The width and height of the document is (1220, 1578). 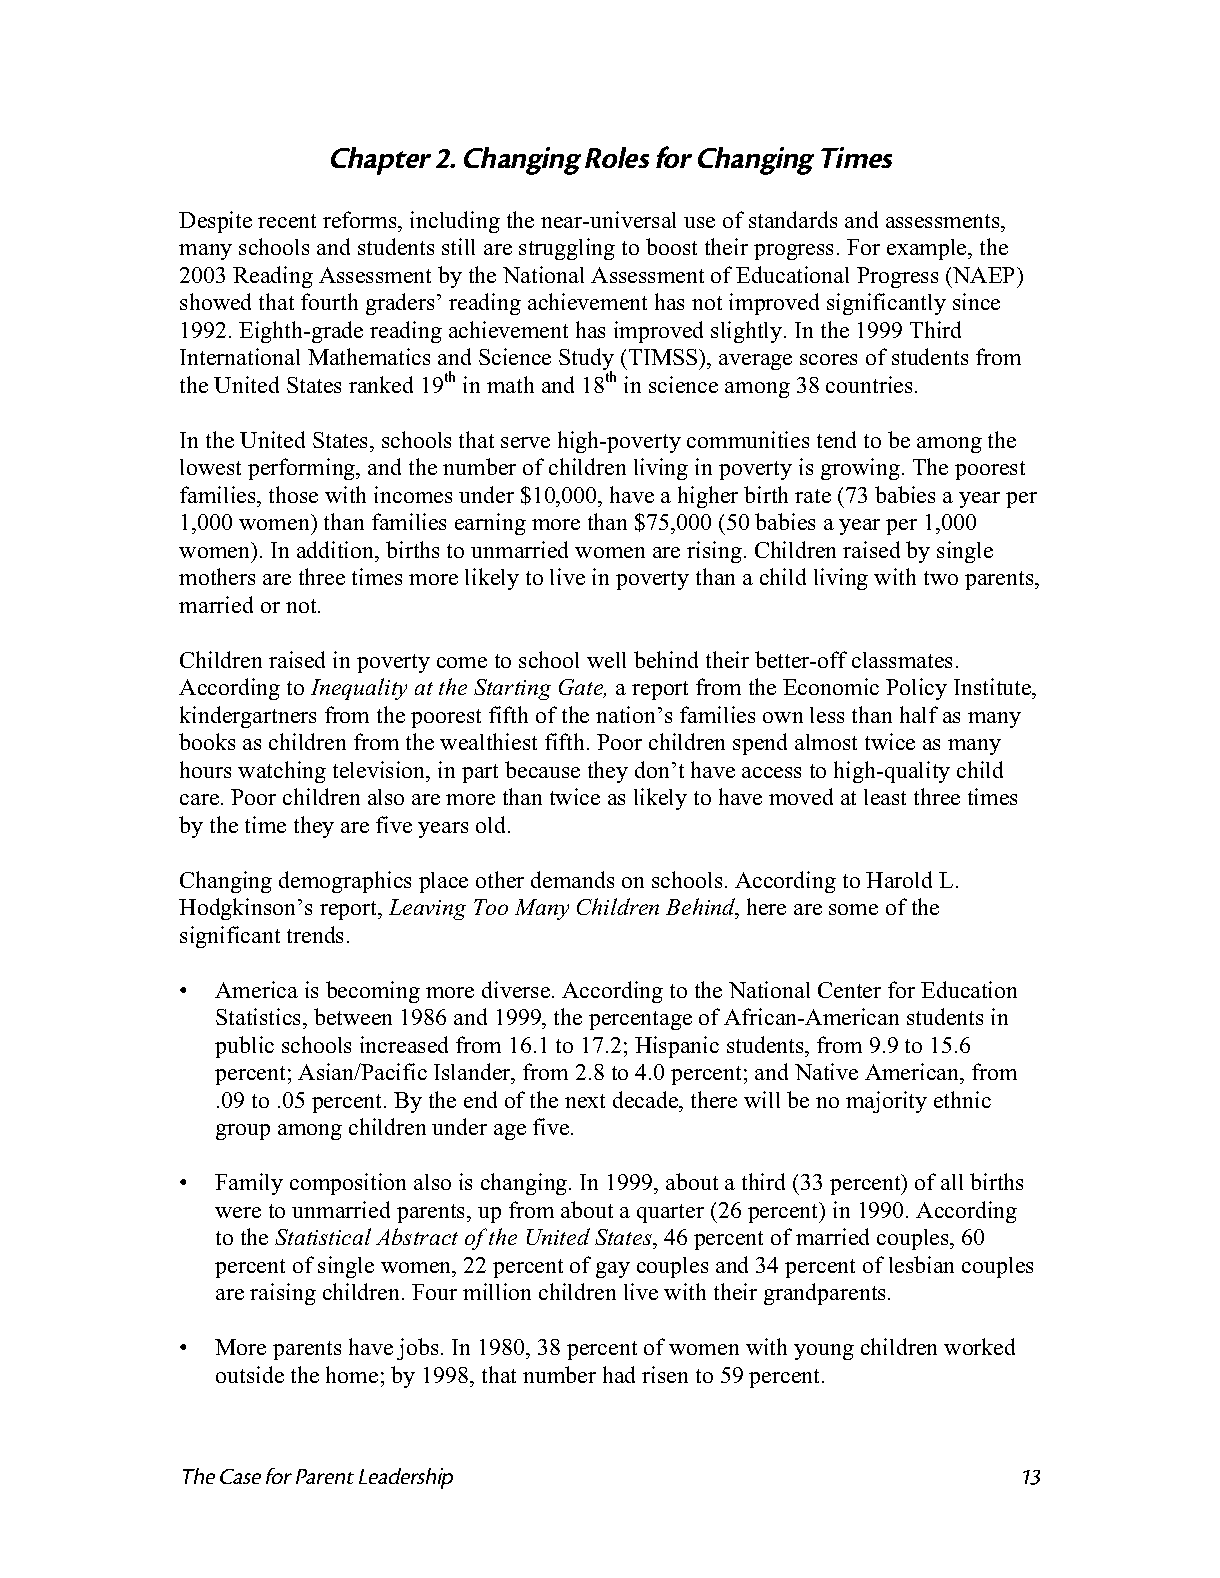 What do you see at coordinates (287, 221) in the document?
I see `recent` at bounding box center [287, 221].
